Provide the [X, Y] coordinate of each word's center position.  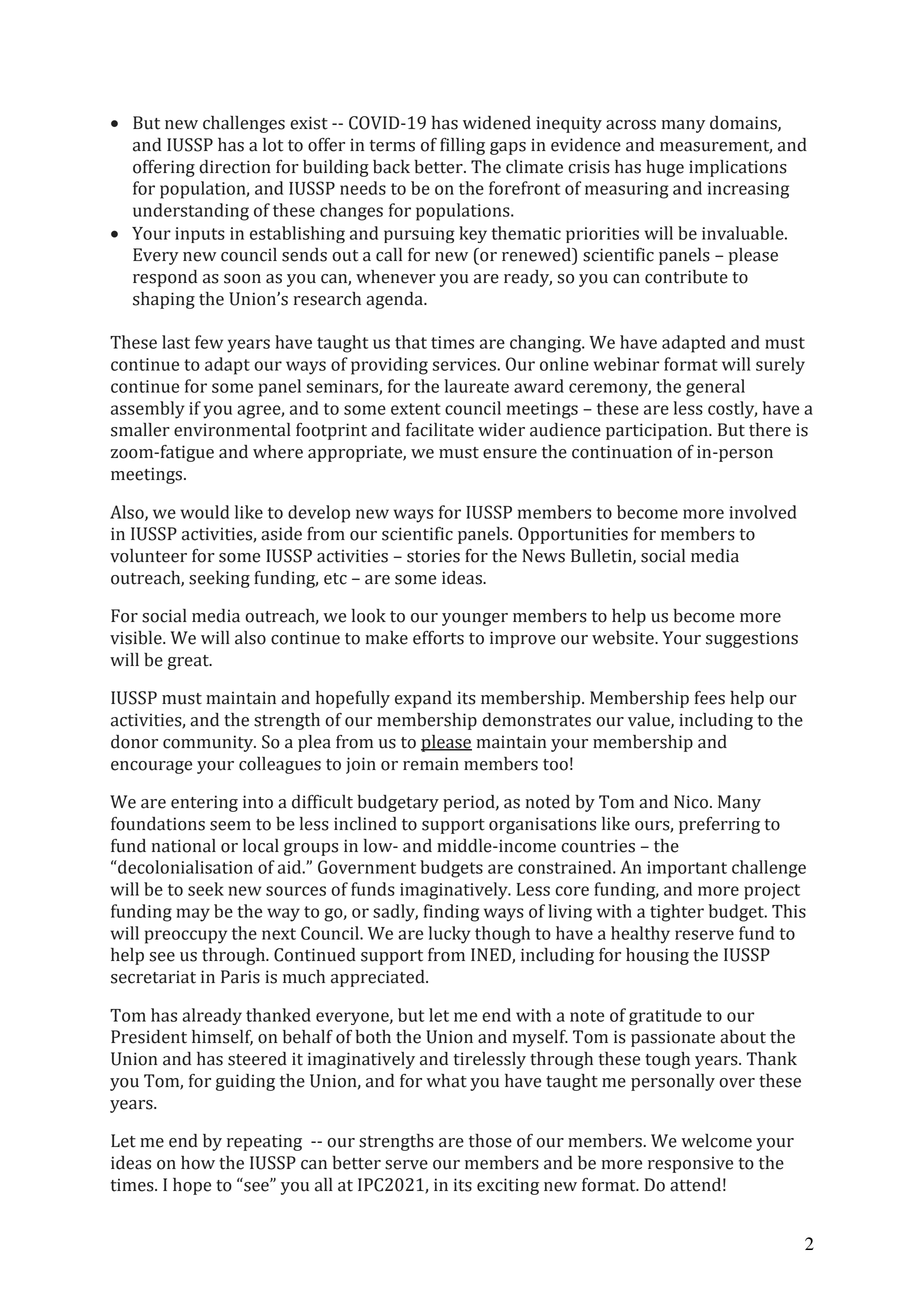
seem [230, 826]
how [198, 1163]
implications [738, 168]
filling [462, 146]
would [204, 512]
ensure [510, 454]
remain [431, 764]
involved [763, 512]
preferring [719, 825]
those [490, 1141]
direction [235, 166]
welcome [716, 1141]
